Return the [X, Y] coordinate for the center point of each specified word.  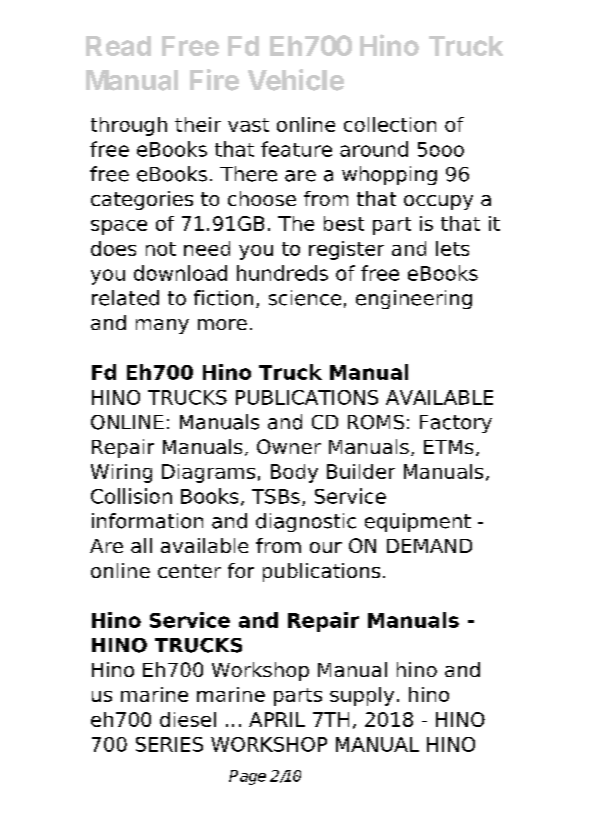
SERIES [169, 744]
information [147, 521]
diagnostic [306, 522]
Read [118, 46]
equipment [418, 522]
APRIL [277, 719]
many [162, 326]
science [305, 298]
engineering [414, 299]
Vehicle [296, 80]
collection [390, 124]
